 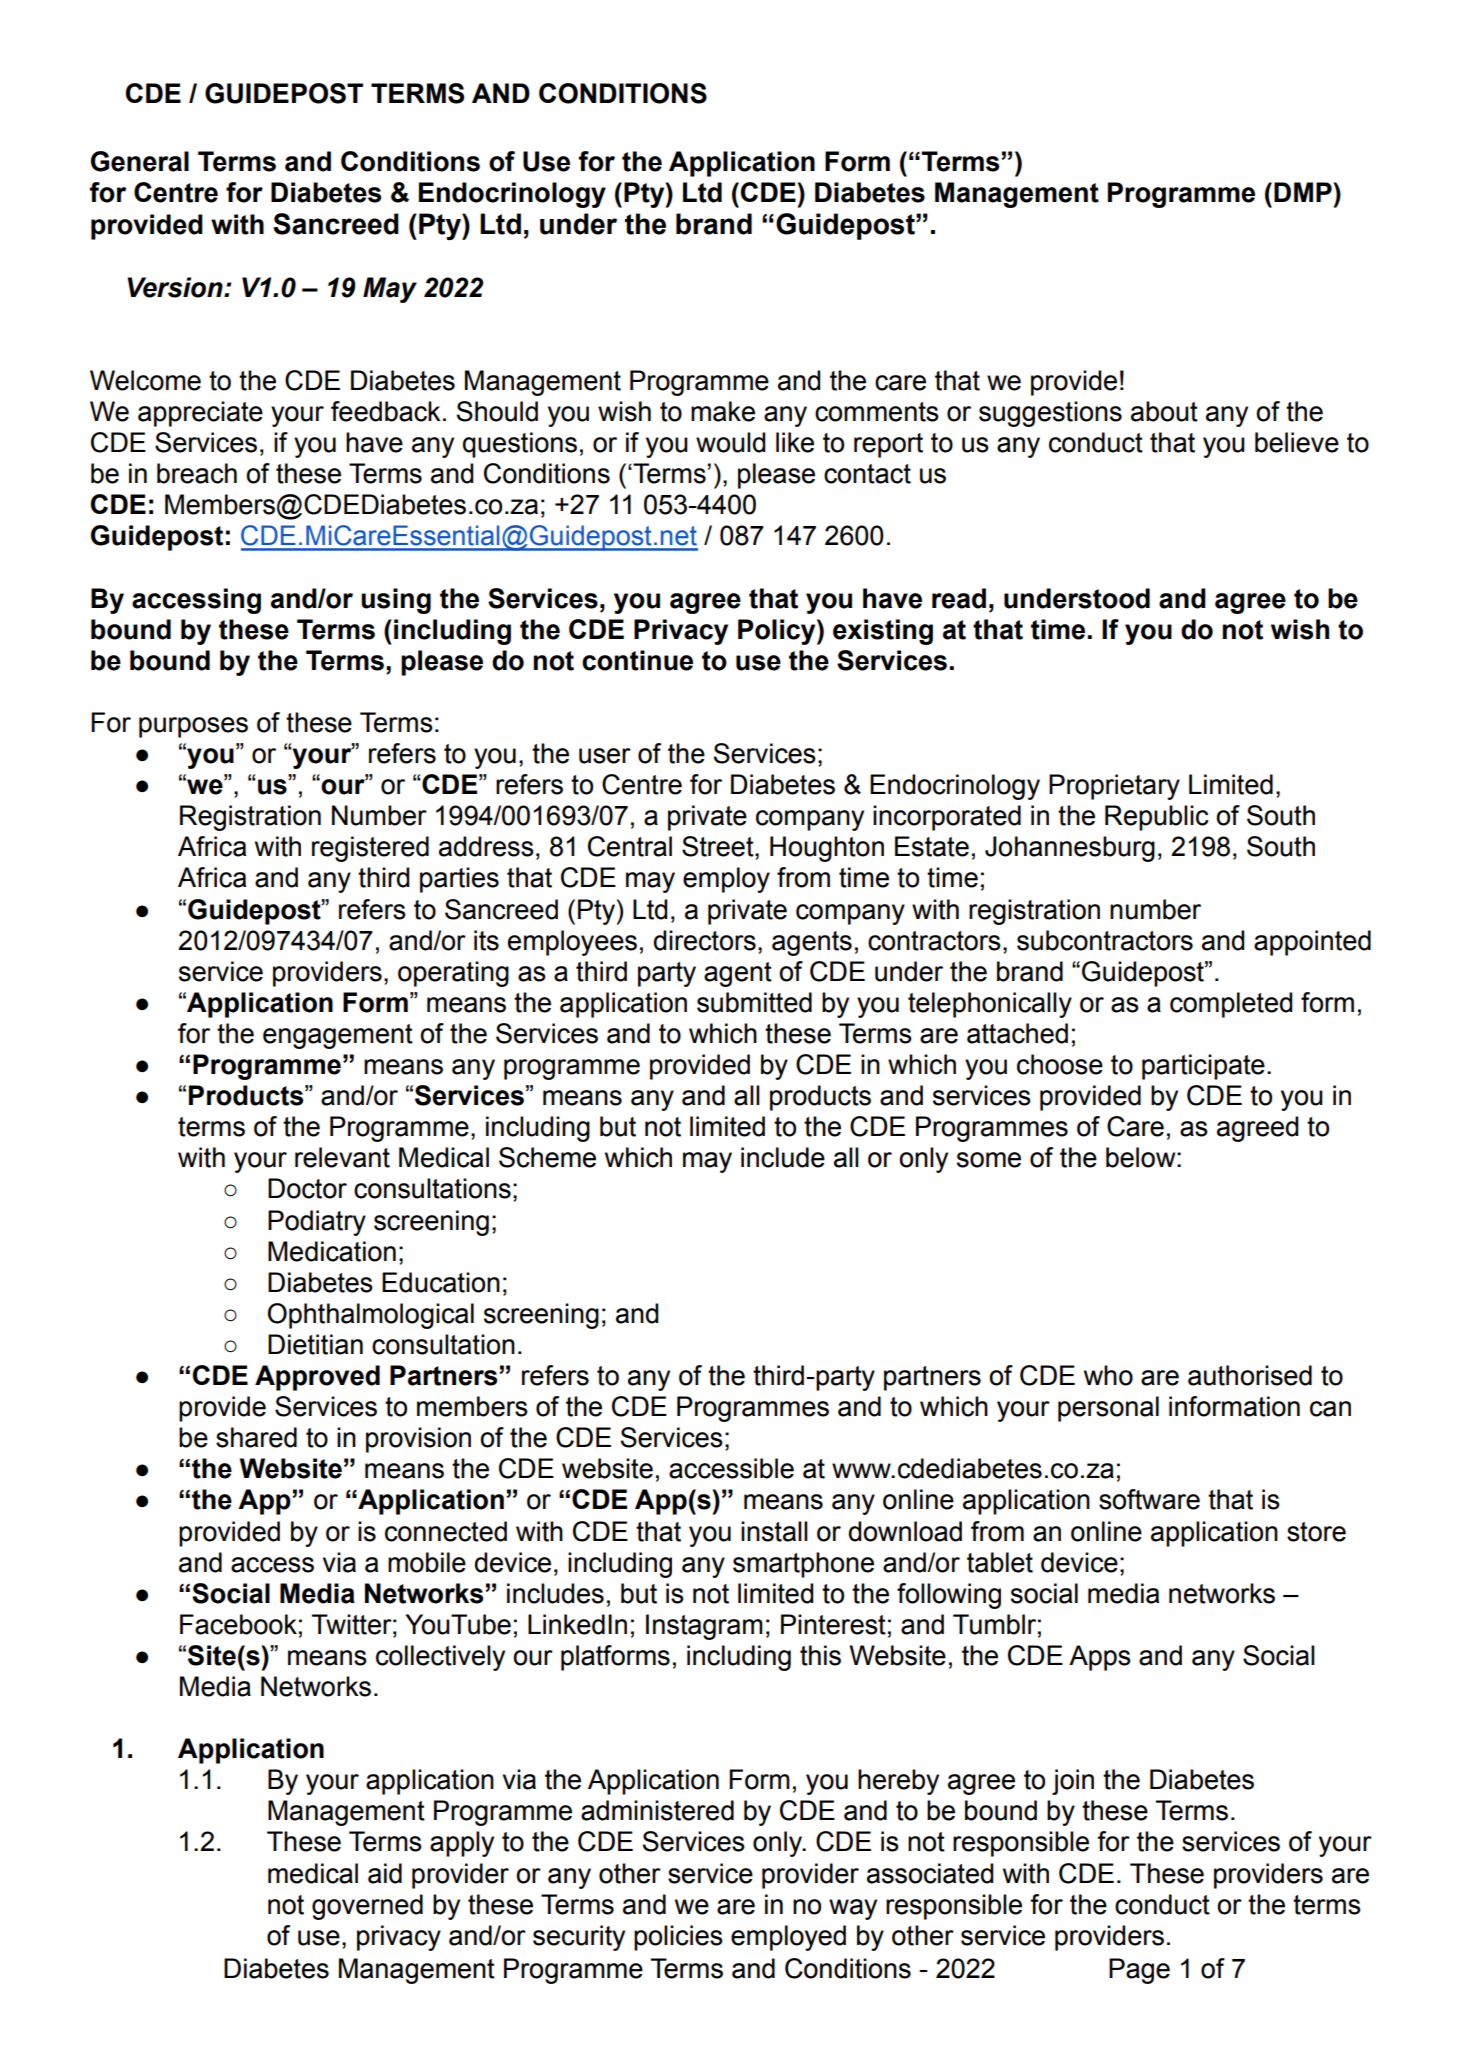 What do you see at coordinates (774, 1531) in the screenshot?
I see `install` at bounding box center [774, 1531].
